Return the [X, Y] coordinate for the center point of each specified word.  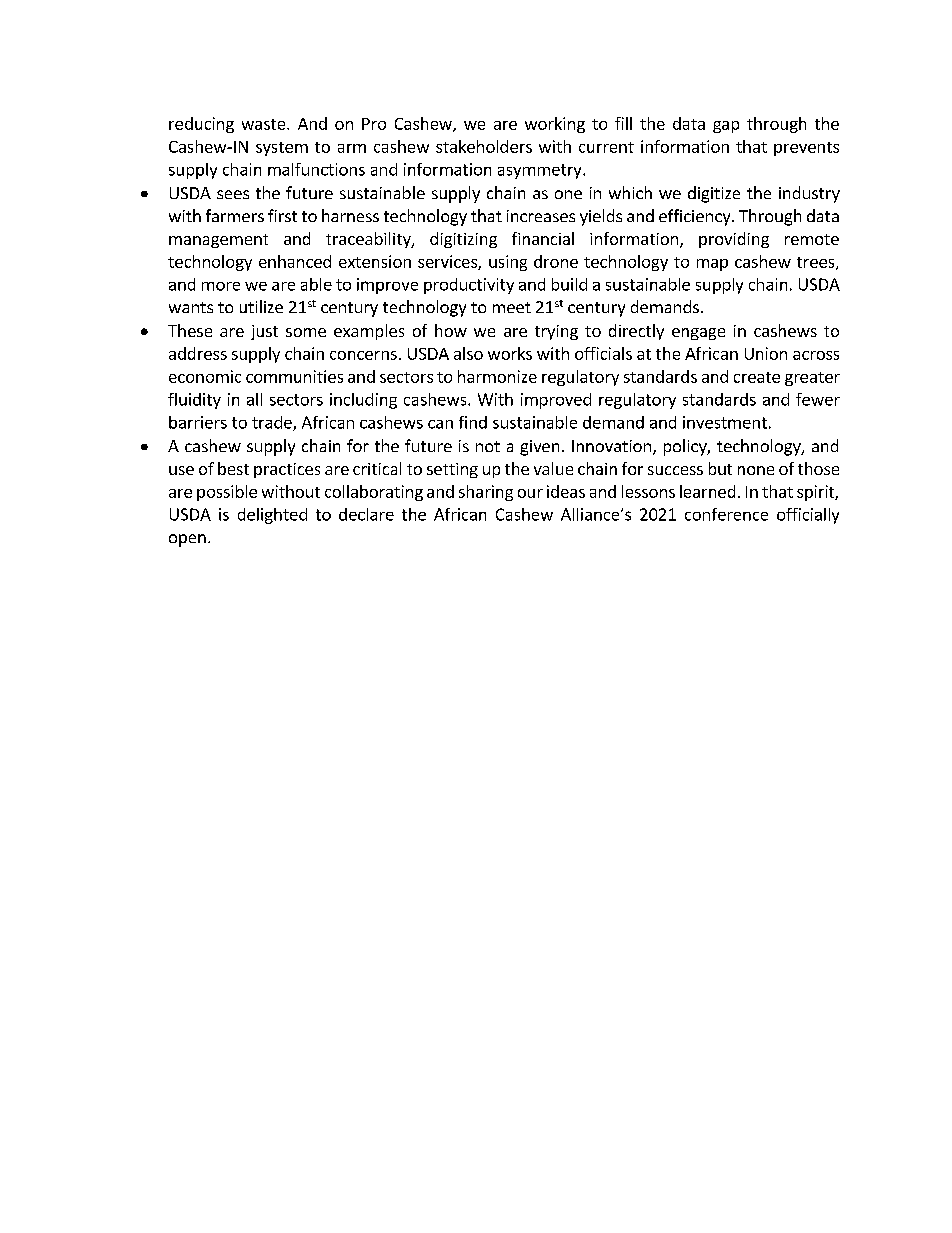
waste [265, 124]
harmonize [497, 376]
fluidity [194, 401]
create [757, 377]
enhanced [295, 261]
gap [726, 127]
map [712, 265]
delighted [272, 516]
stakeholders [484, 146]
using [508, 263]
